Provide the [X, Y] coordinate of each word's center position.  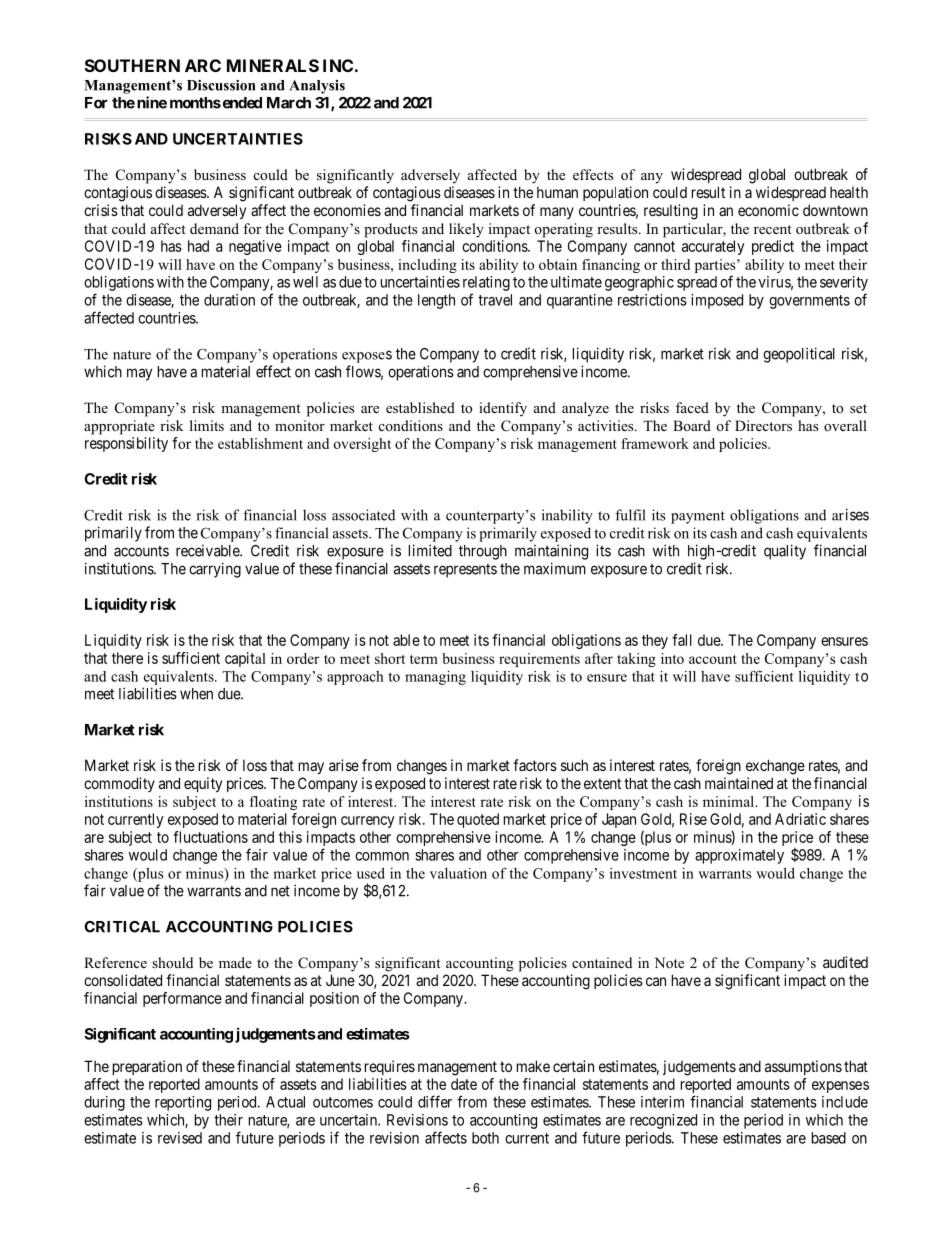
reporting [183, 1103]
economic [768, 210]
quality [785, 552]
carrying [215, 570]
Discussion [221, 85]
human [557, 192]
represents [465, 571]
